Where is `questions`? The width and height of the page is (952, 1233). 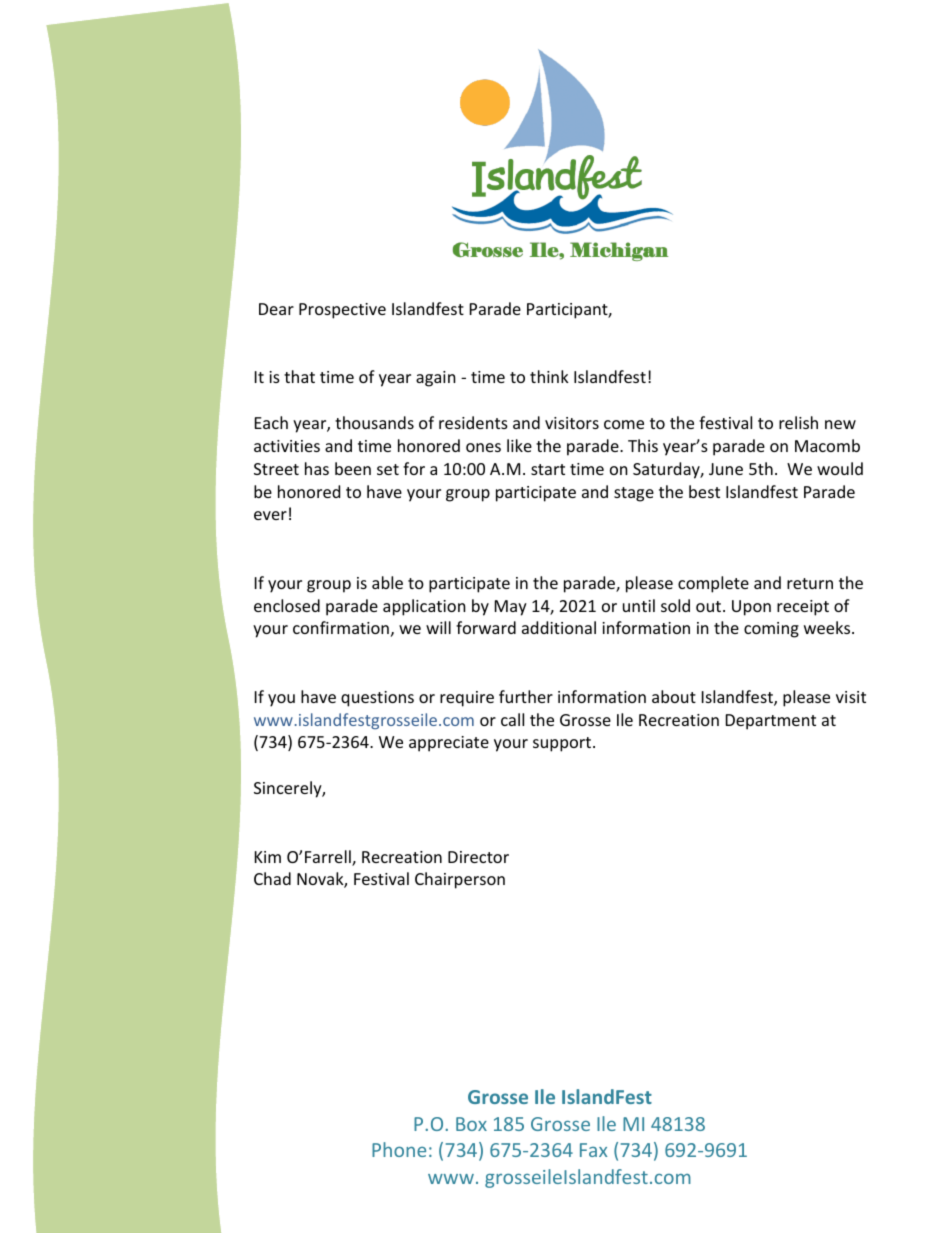 questions is located at coordinates (377, 699).
